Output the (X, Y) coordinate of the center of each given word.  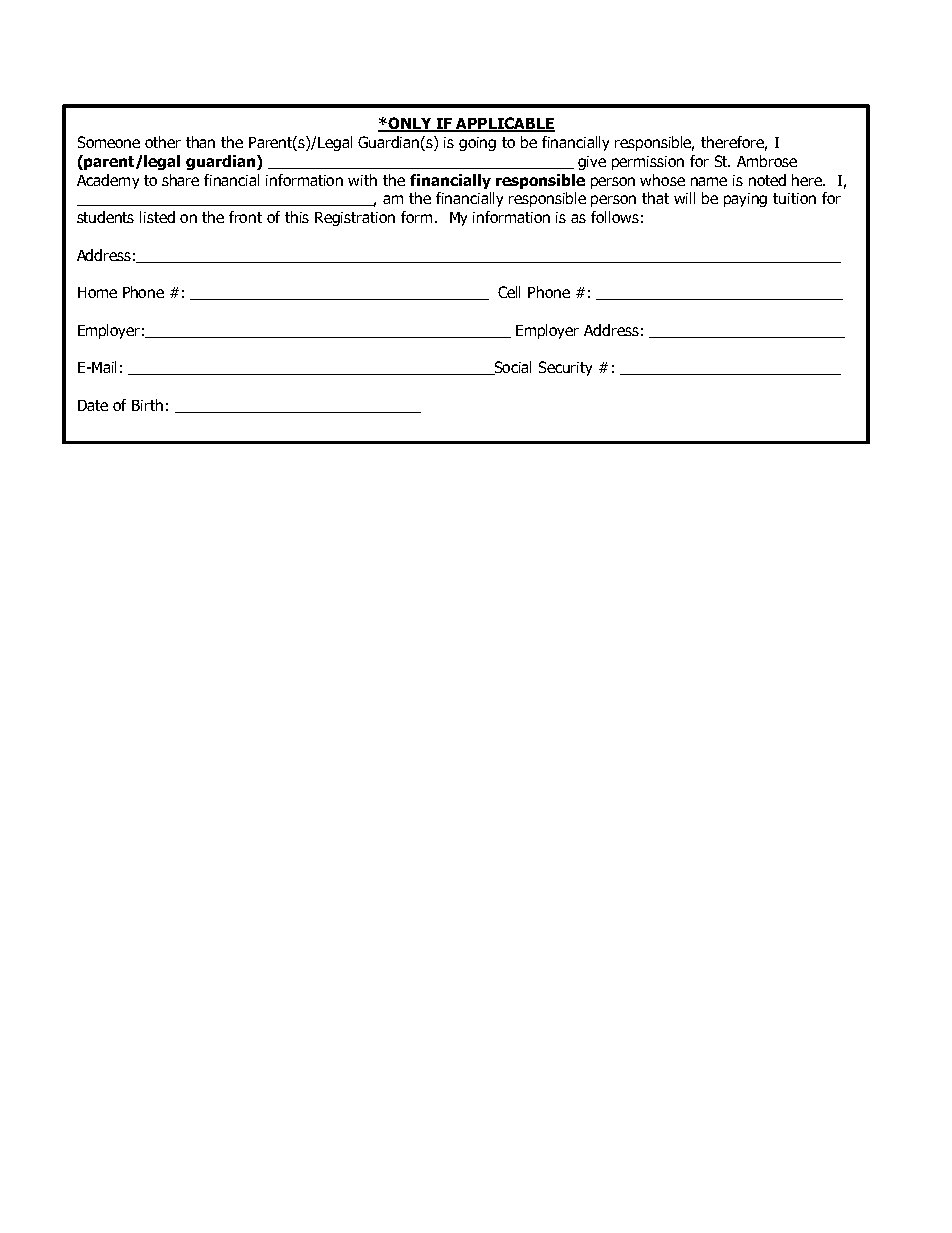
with (362, 180)
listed (157, 217)
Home (97, 292)
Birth (147, 405)
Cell (509, 292)
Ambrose (767, 161)
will (684, 198)
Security (565, 368)
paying (745, 200)
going (477, 144)
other (163, 142)
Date (93, 405)
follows (615, 217)
